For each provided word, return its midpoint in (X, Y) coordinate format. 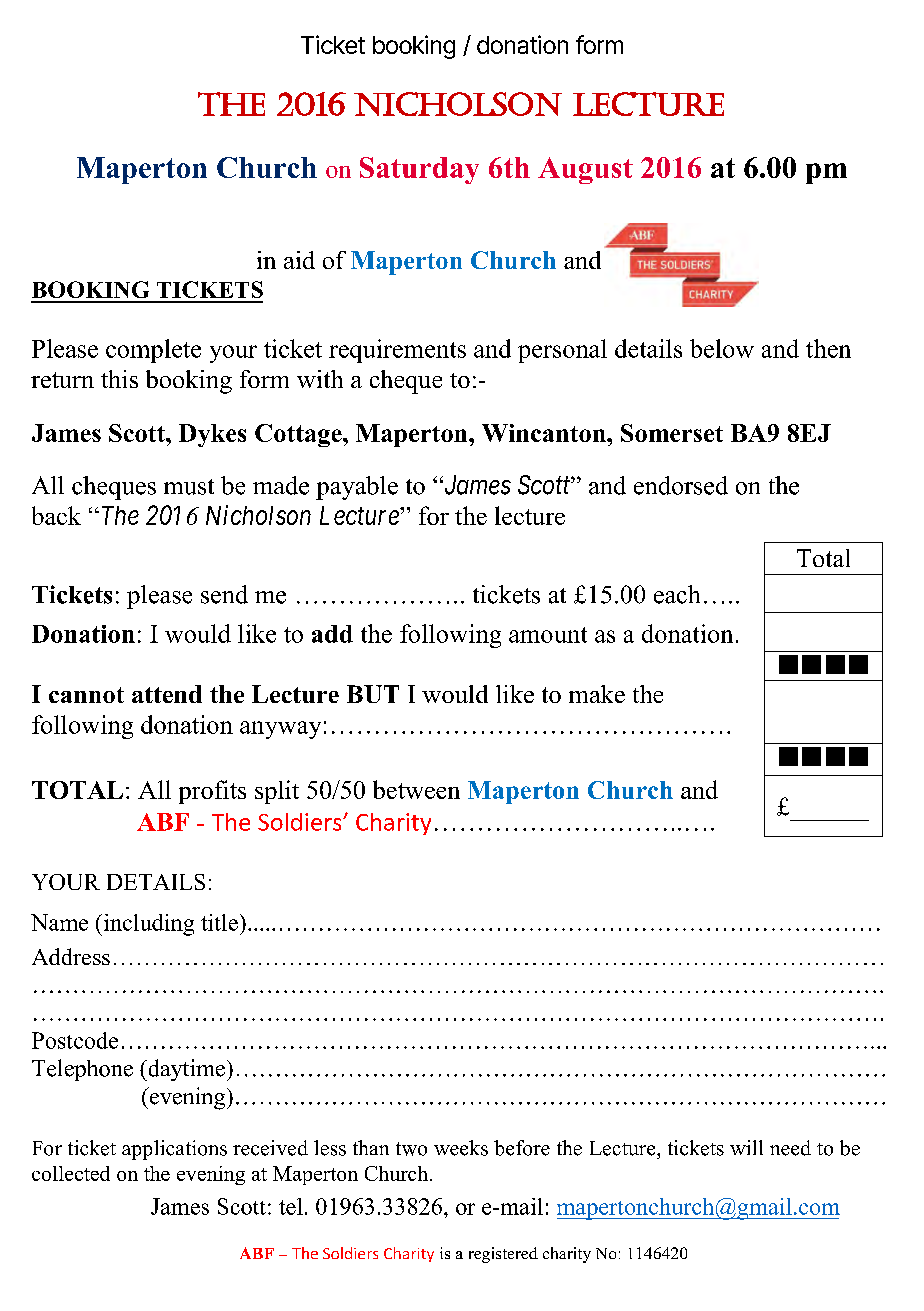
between (416, 789)
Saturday (419, 170)
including (147, 925)
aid (299, 260)
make (597, 694)
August (585, 170)
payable (357, 488)
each (677, 594)
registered (503, 1255)
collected (71, 1173)
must (189, 487)
